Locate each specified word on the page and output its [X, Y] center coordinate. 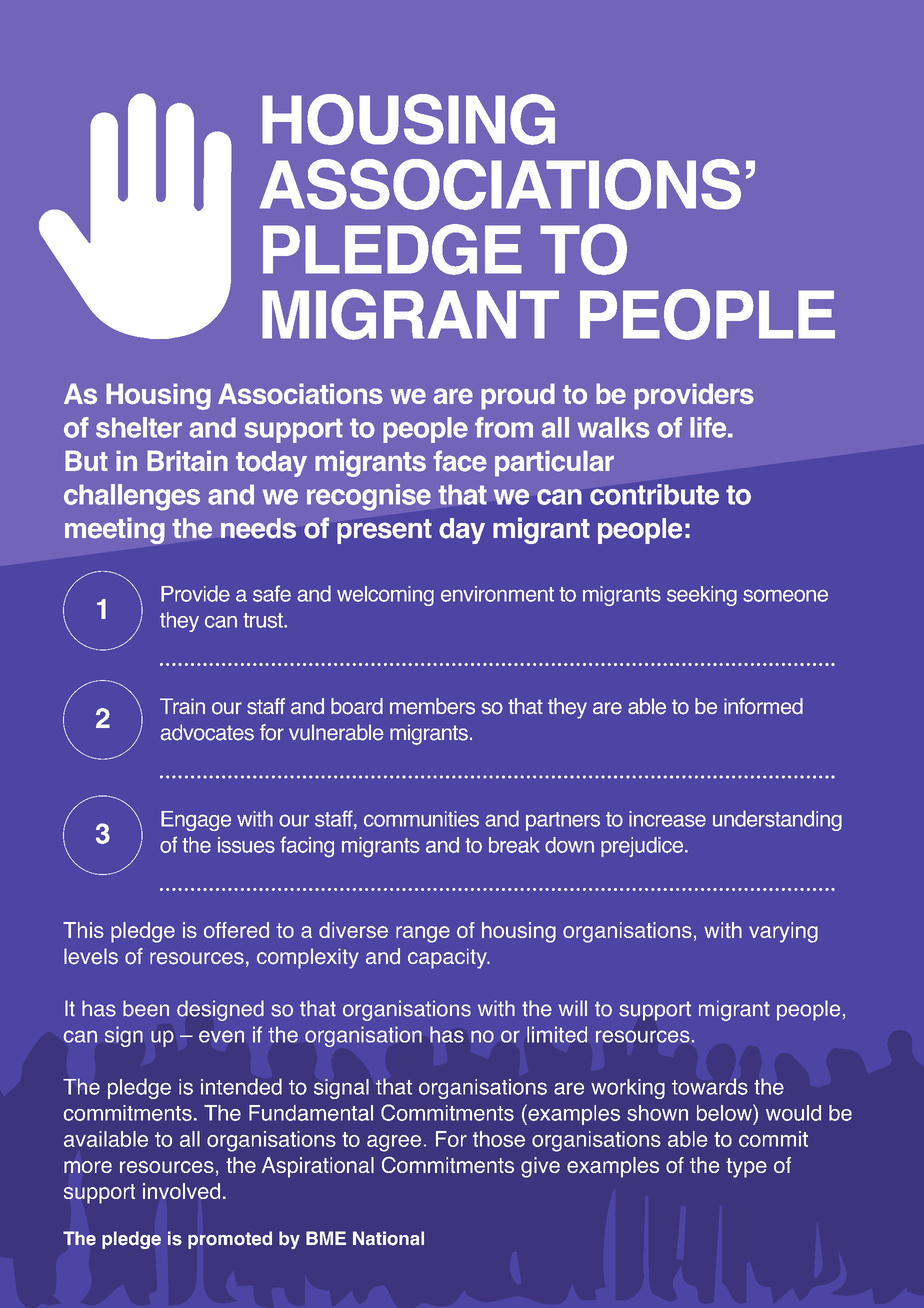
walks [613, 427]
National [388, 1238]
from [504, 427]
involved [181, 1191]
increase [667, 819]
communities [421, 819]
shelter [139, 427]
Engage [196, 821]
